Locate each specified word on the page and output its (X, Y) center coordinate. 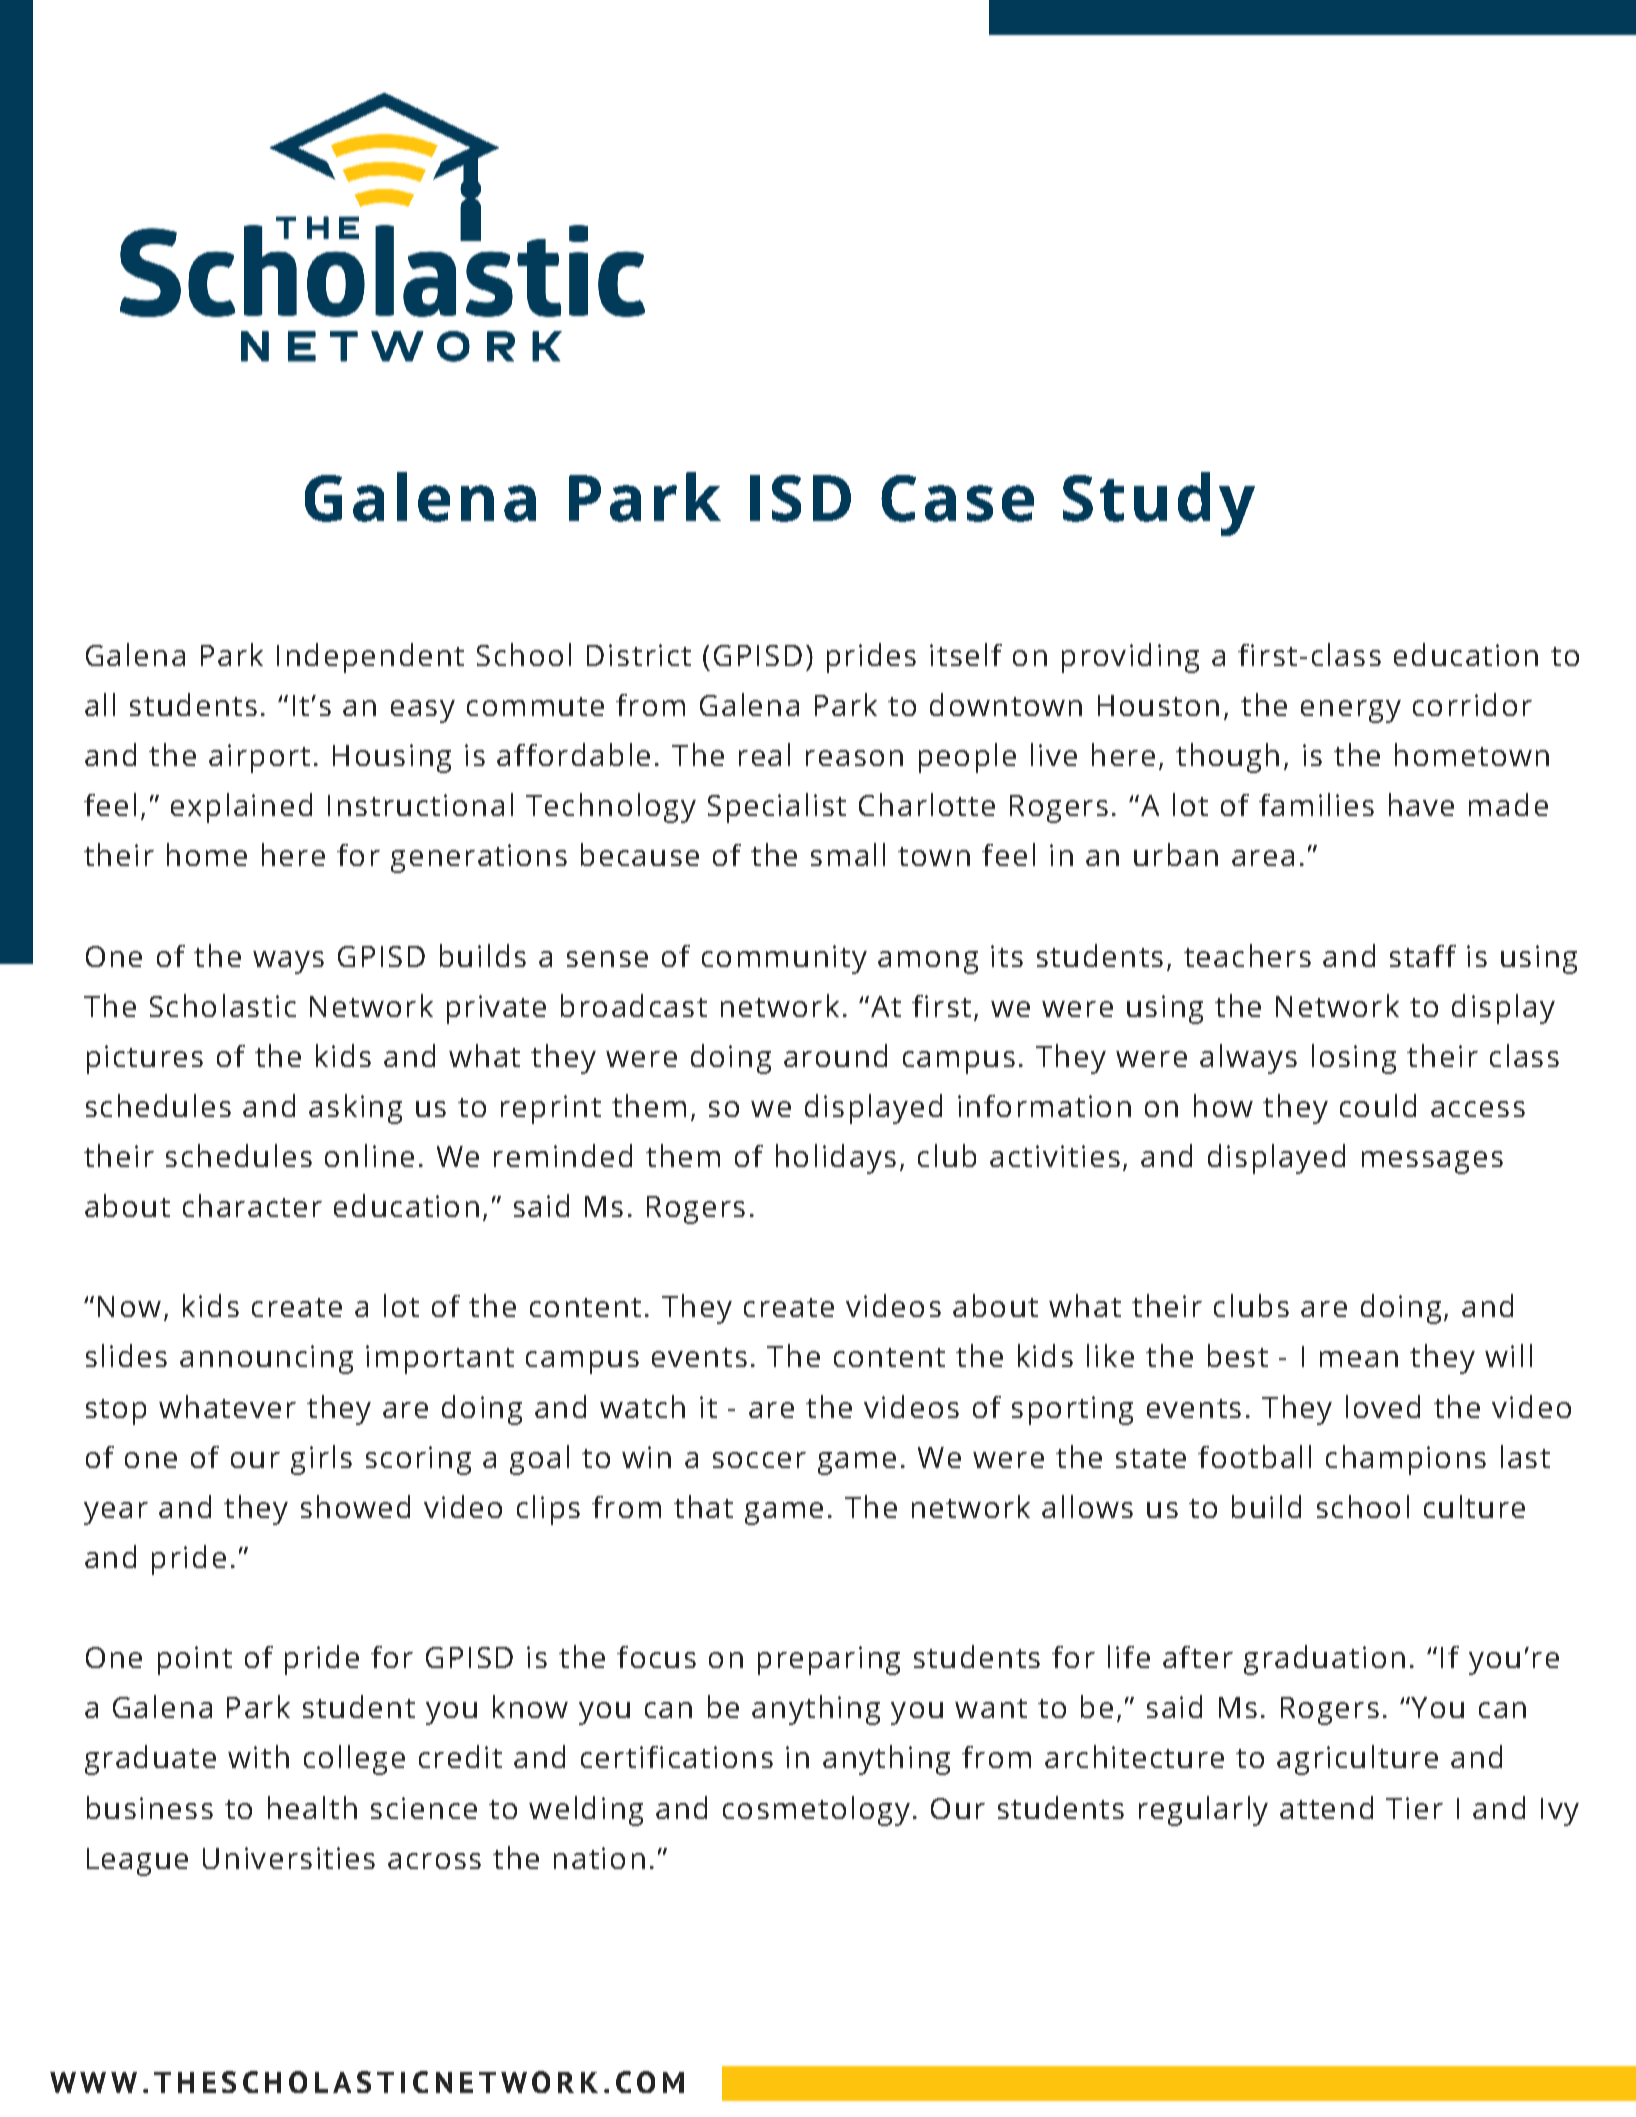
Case (957, 498)
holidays (836, 1159)
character (252, 1205)
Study (1159, 504)
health (312, 1807)
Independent (370, 658)
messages (1432, 1162)
